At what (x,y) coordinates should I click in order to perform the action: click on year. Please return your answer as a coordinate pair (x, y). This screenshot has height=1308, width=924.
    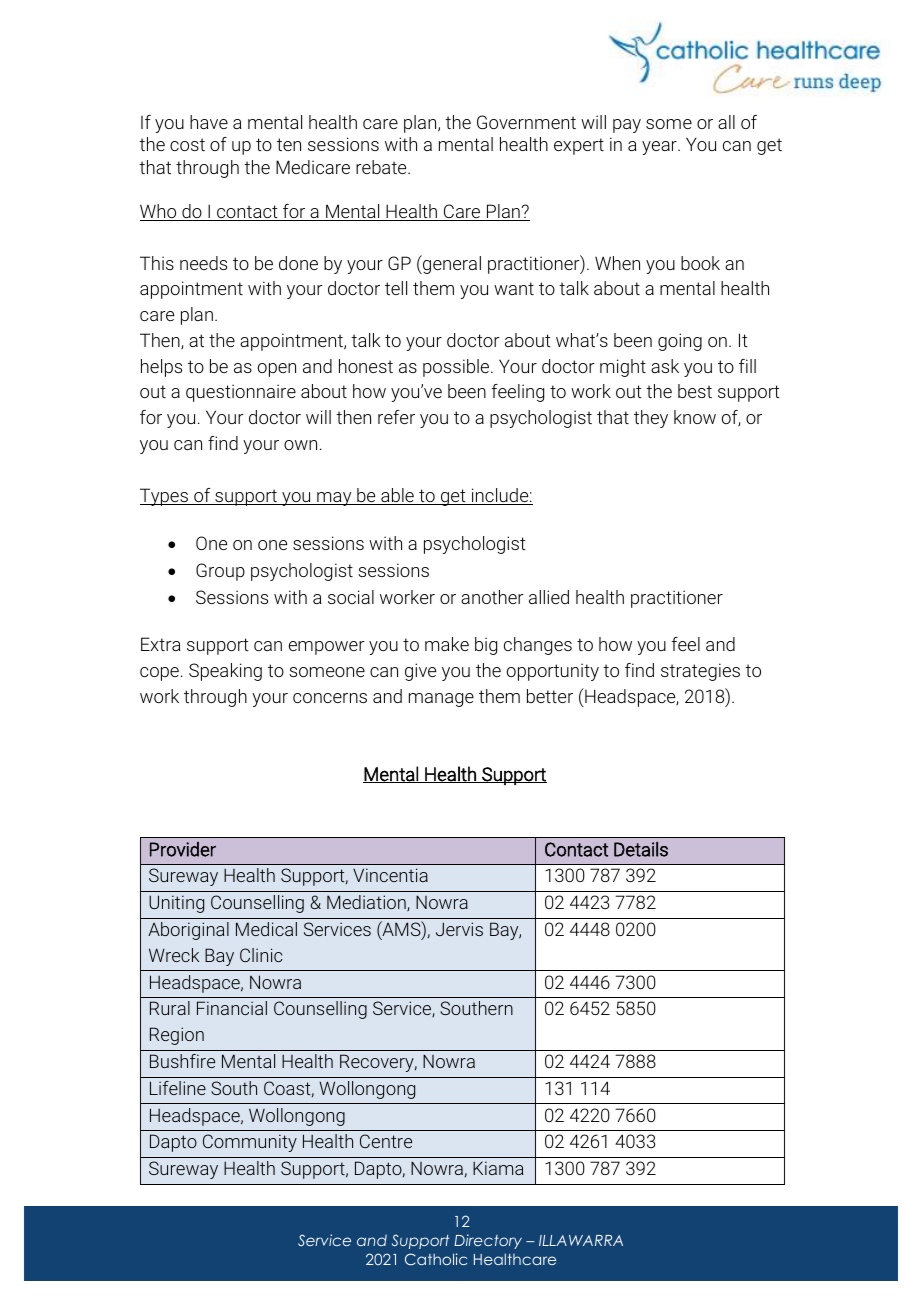
    Looking at the image, I should click on (660, 148).
